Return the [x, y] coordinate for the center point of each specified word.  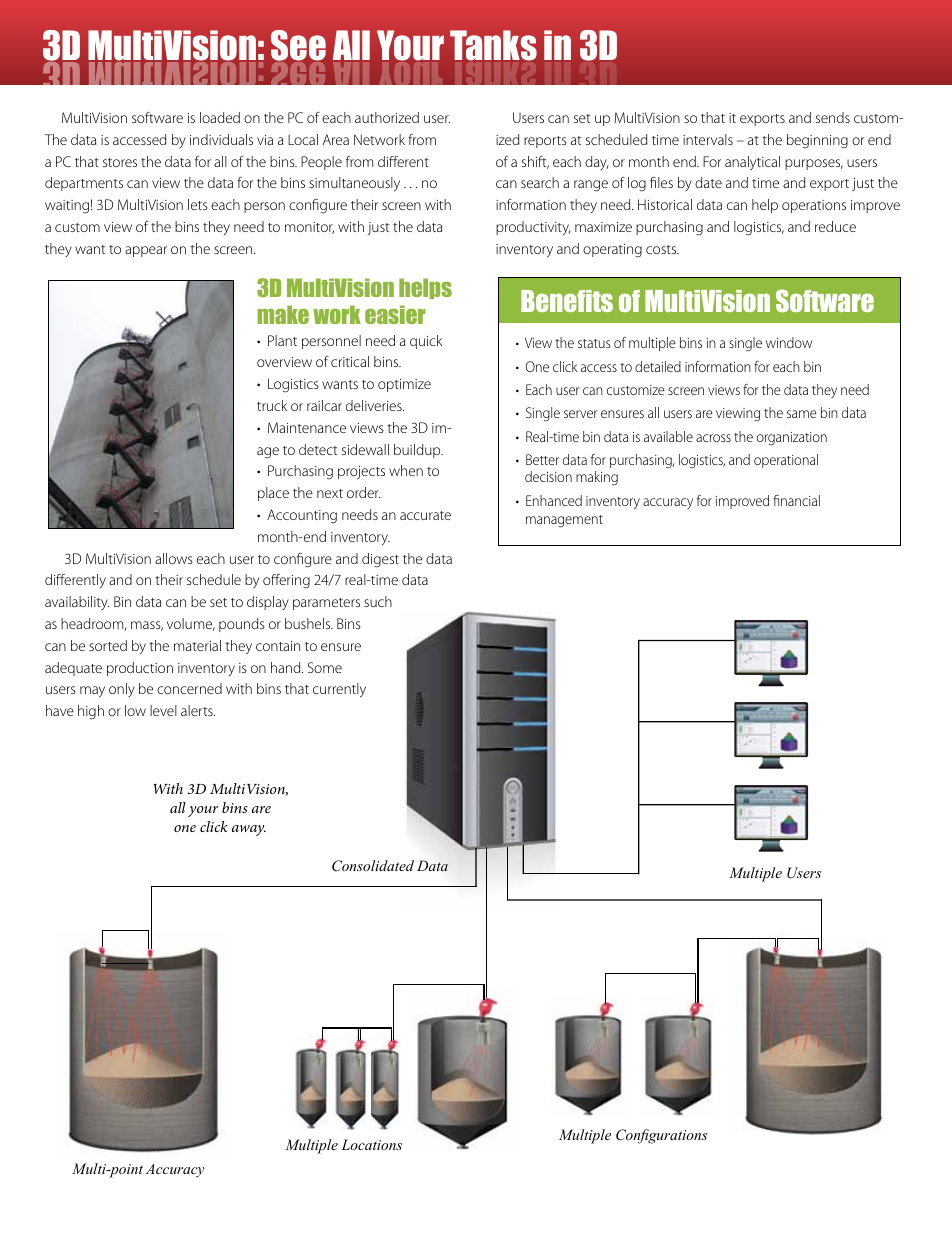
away [249, 830]
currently [339, 690]
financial [796, 500]
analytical [752, 163]
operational [786, 461]
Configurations [662, 1136]
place [273, 494]
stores [120, 162]
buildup [418, 451]
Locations [371, 1144]
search [540, 182]
